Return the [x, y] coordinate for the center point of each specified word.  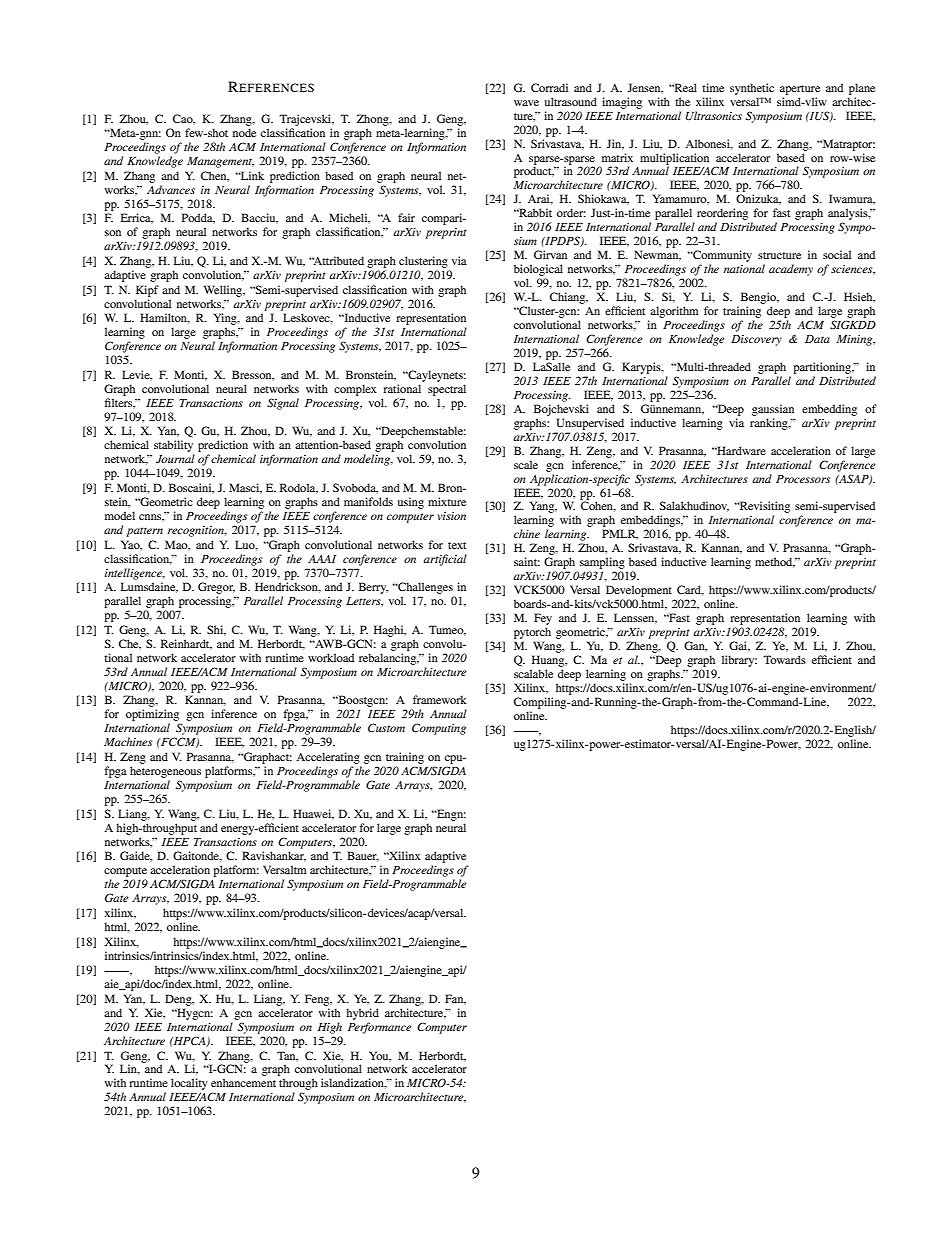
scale [526, 464]
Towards [784, 659]
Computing [439, 729]
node [244, 132]
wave [526, 103]
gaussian [773, 410]
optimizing [153, 716]
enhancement [243, 1082]
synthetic [752, 89]
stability [174, 447]
